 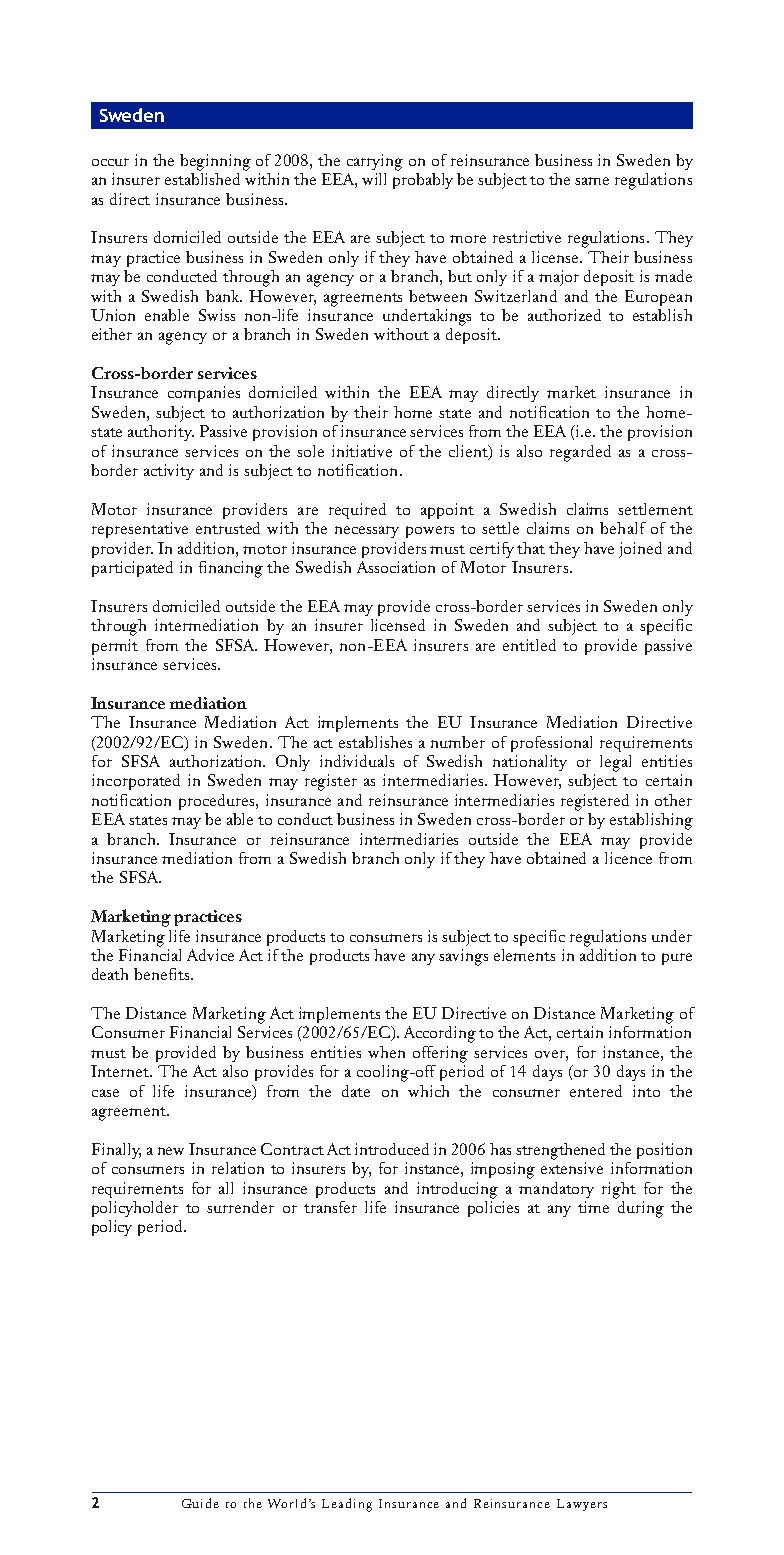 I want to click on Guide, so click(x=200, y=1503).
